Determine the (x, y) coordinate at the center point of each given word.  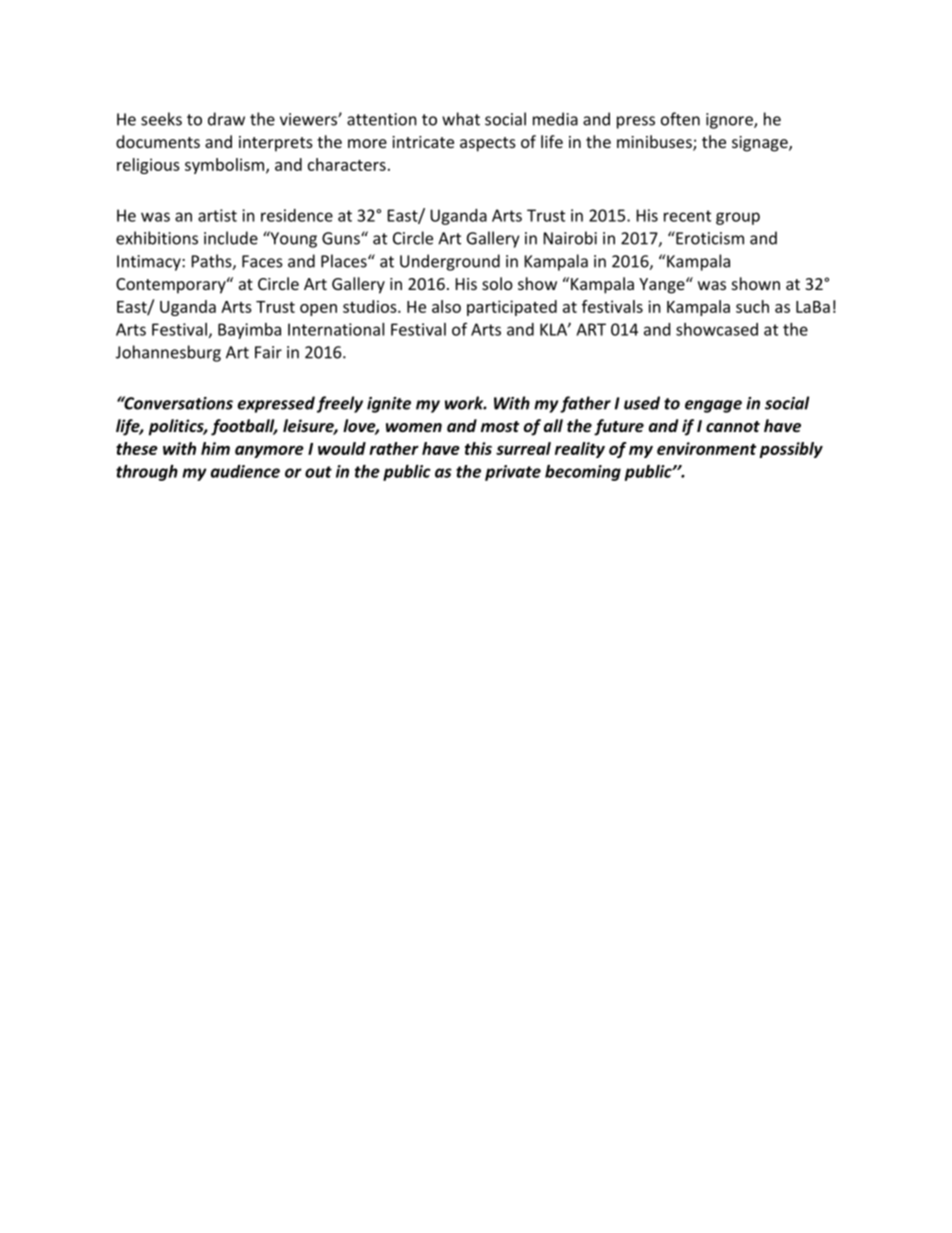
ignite (389, 405)
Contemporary (172, 286)
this (478, 448)
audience (245, 471)
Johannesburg (168, 353)
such (752, 306)
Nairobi (570, 238)
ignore (730, 121)
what (461, 119)
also (446, 306)
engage (713, 406)
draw (226, 119)
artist (217, 215)
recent (687, 216)
